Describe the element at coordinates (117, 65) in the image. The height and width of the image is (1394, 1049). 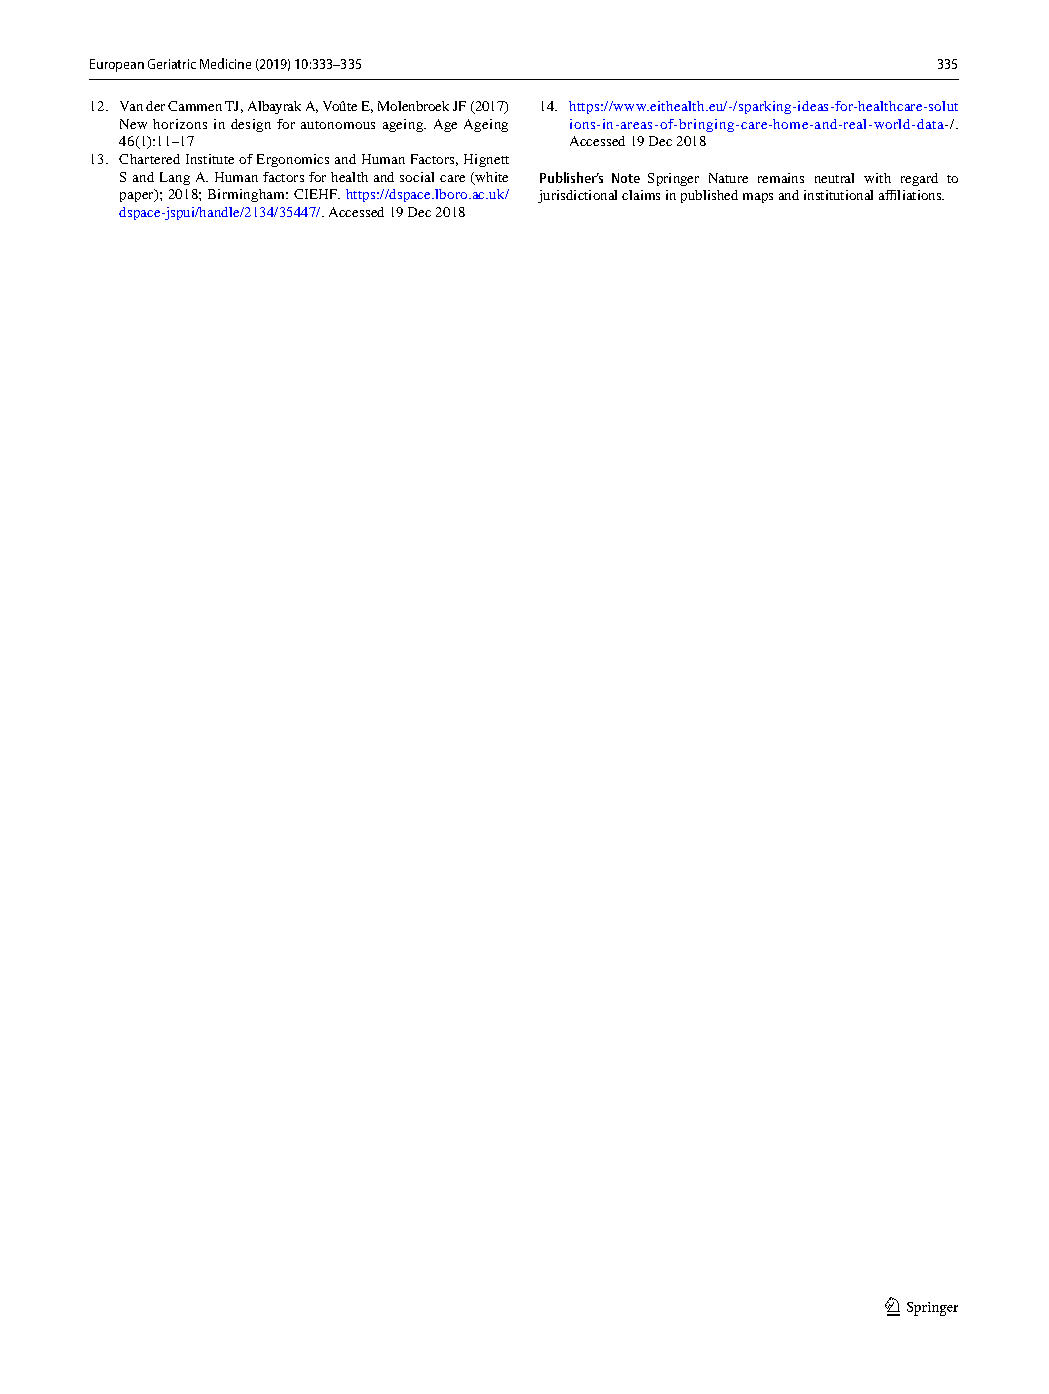
I see `European` at that location.
